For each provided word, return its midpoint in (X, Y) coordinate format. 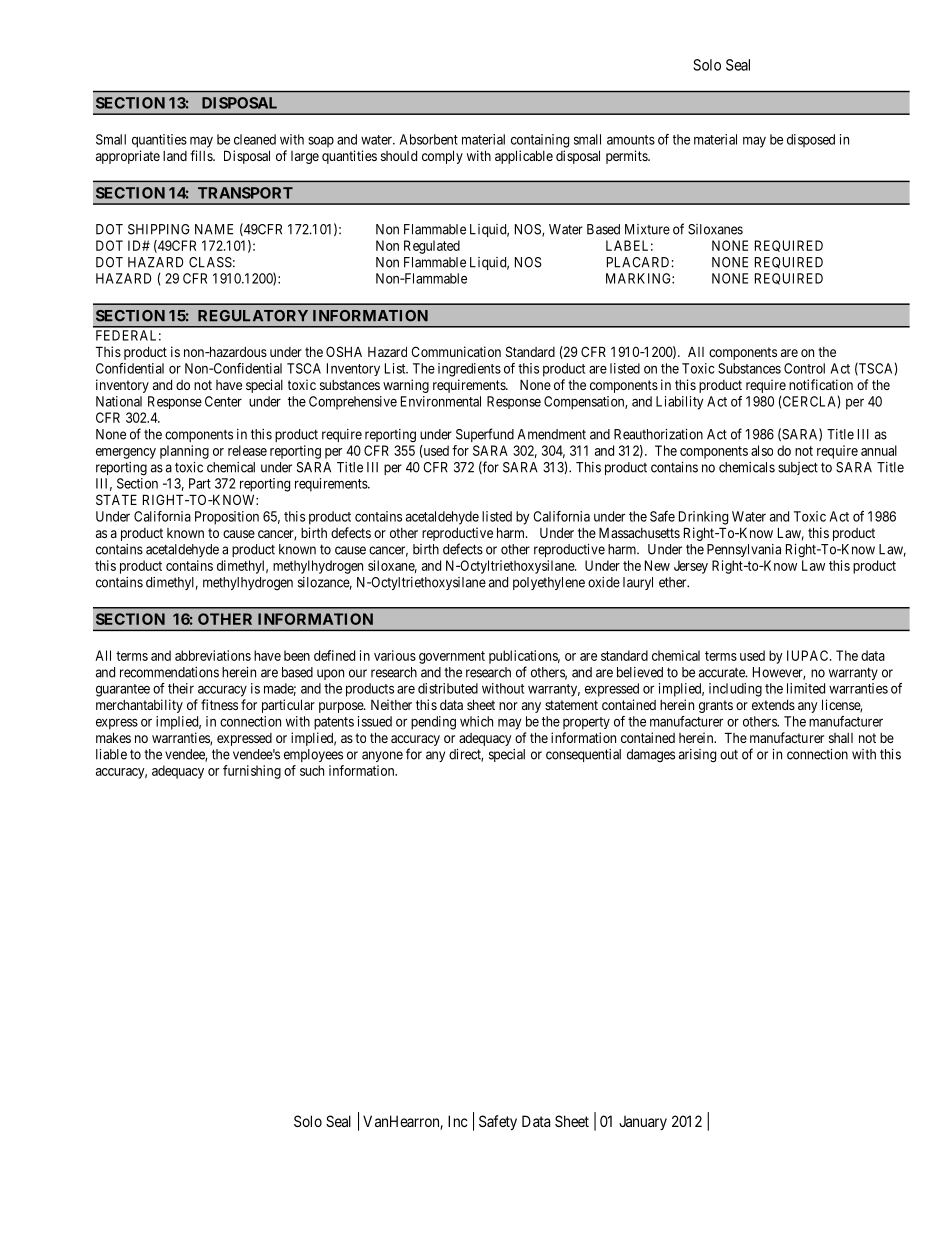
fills (202, 155)
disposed (811, 141)
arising (697, 756)
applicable (524, 157)
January (643, 1123)
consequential (583, 755)
